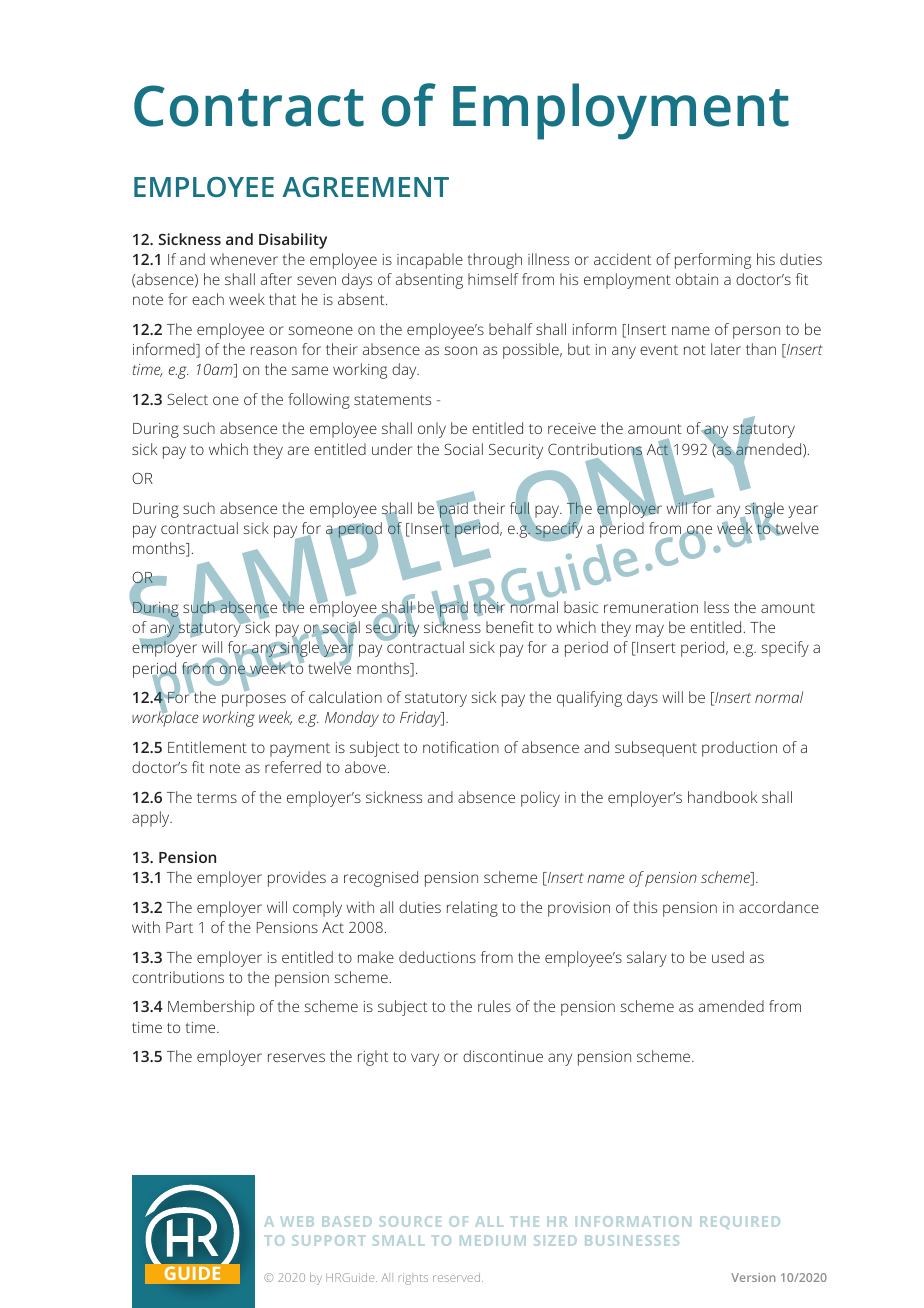 The height and width of the image is (1308, 924). Describe the element at coordinates (494, 1006) in the image. I see `rules` at that location.
